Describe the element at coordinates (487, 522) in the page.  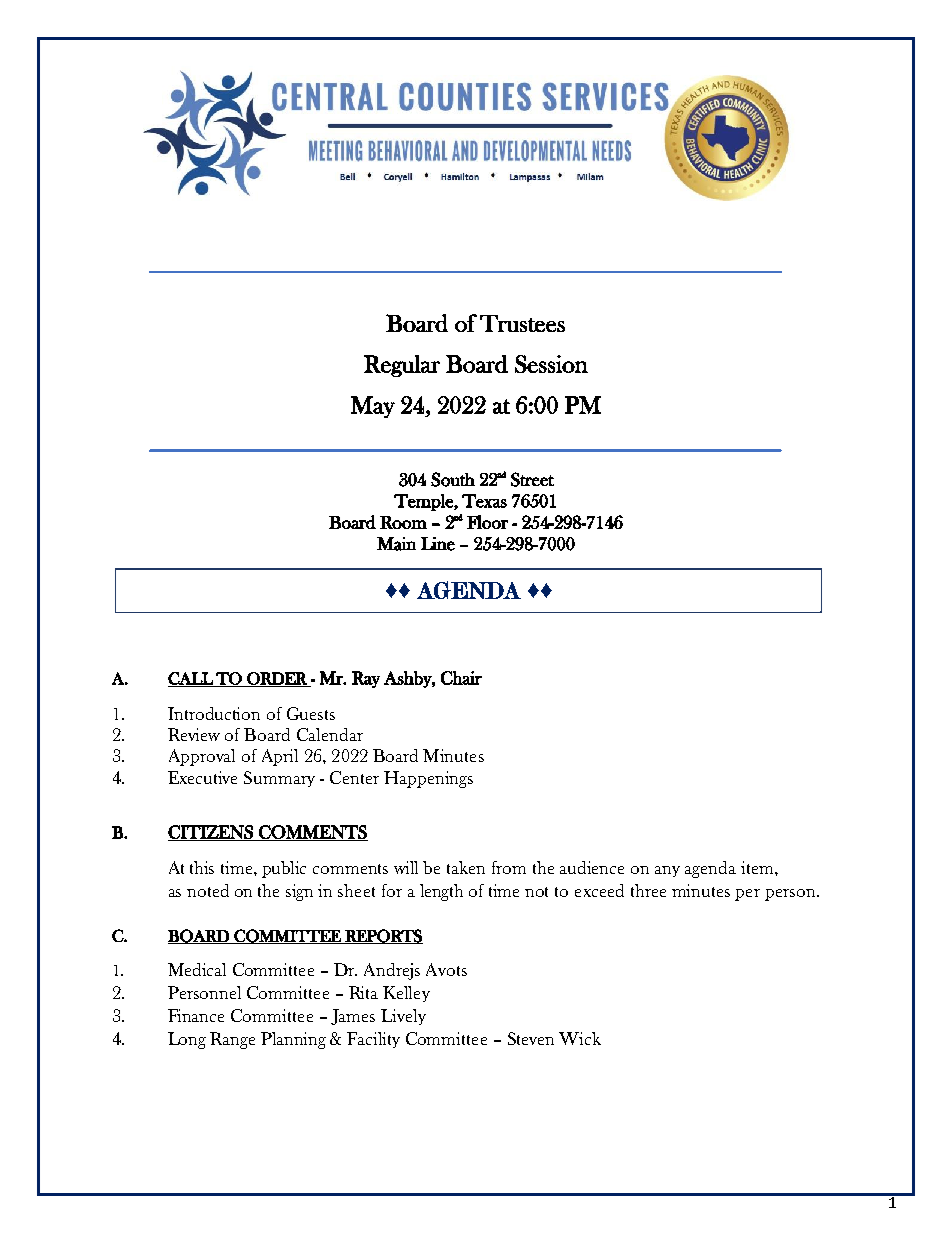
I see `Floor` at that location.
